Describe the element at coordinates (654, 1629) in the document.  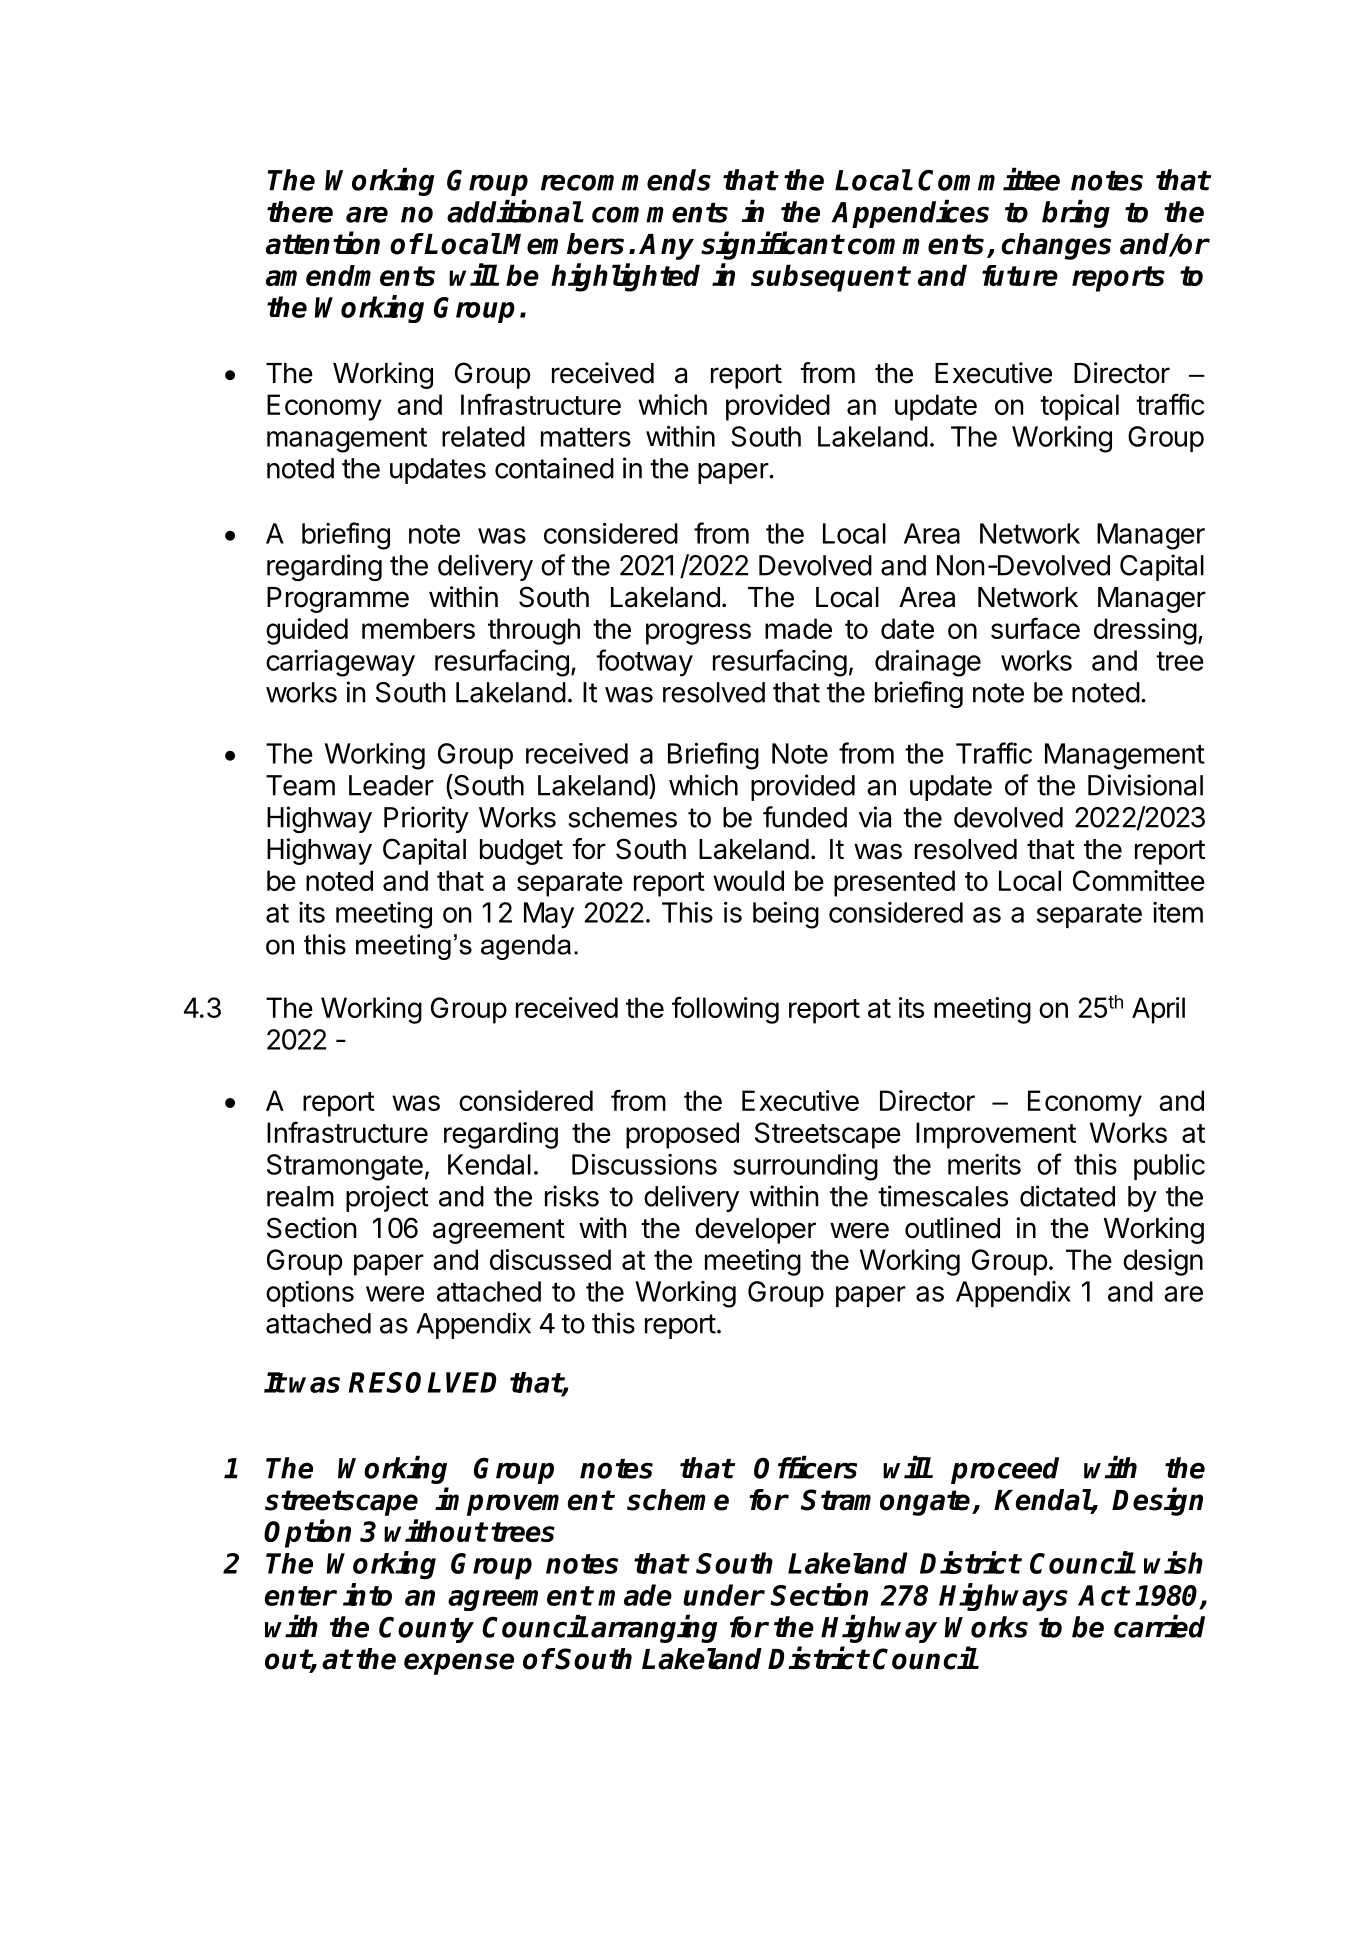
I see `arranging` at that location.
